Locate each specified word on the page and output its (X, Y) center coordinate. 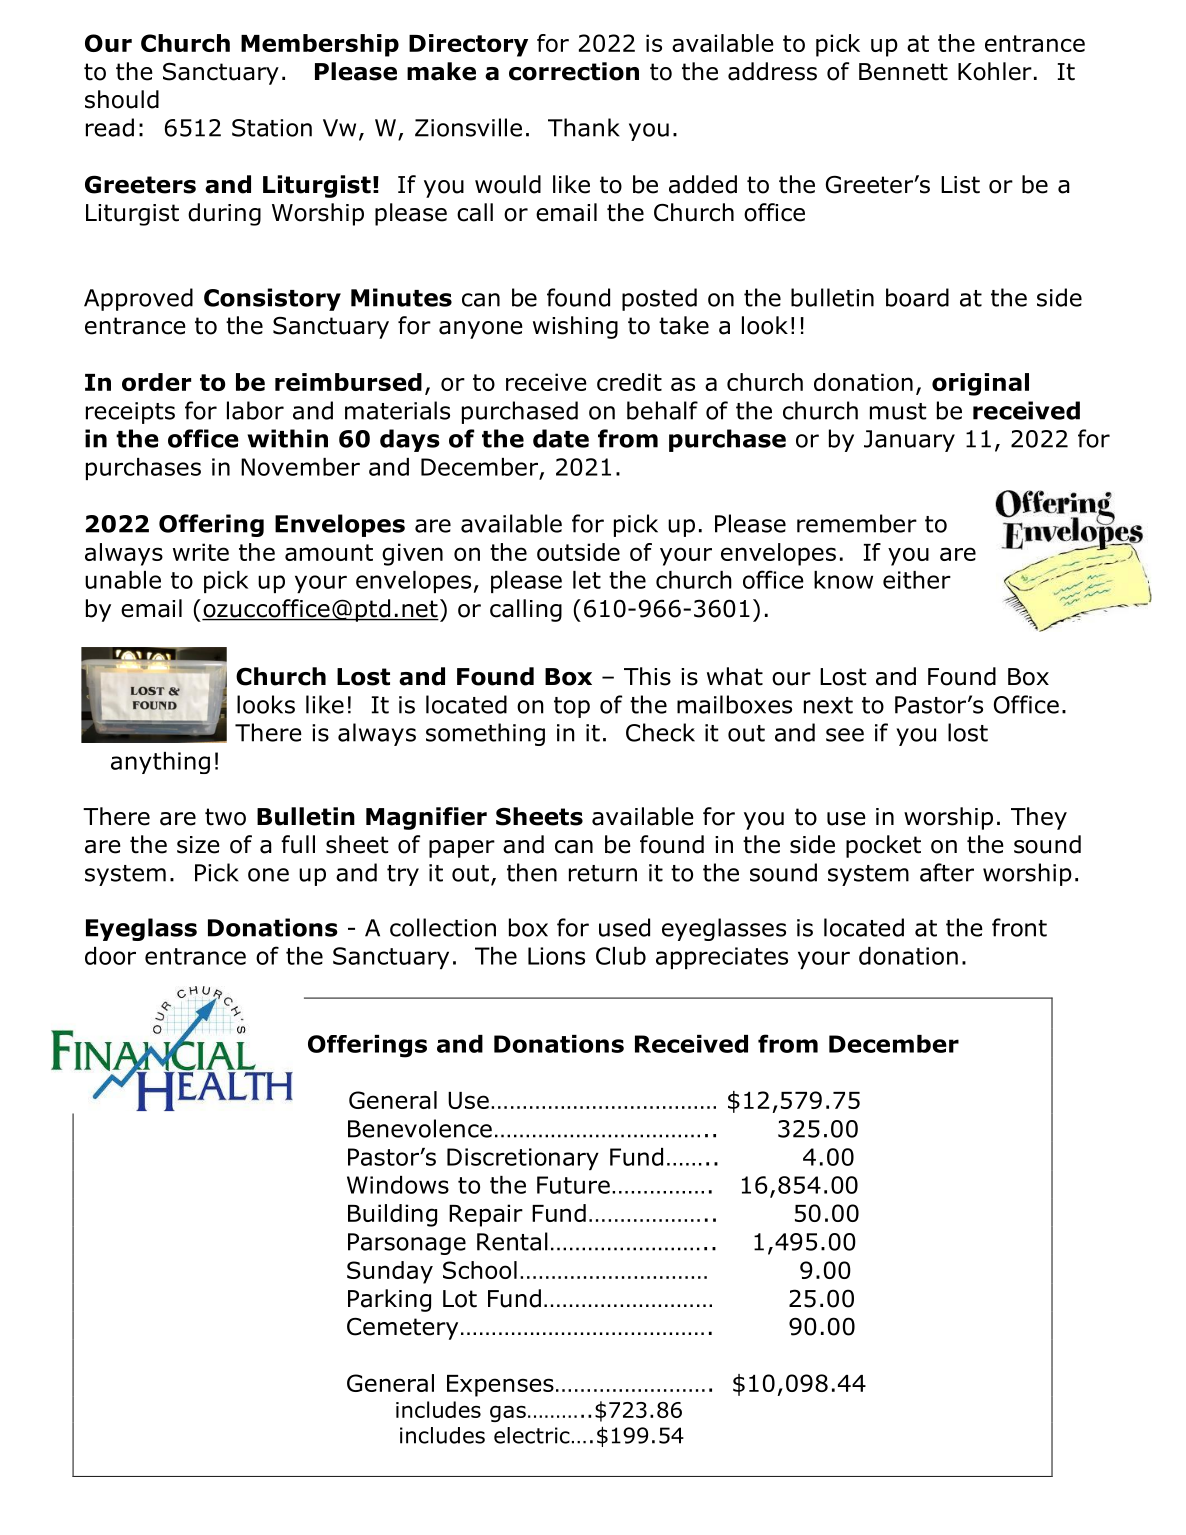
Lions (556, 956)
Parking (389, 1300)
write (201, 552)
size (198, 845)
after (947, 872)
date (561, 438)
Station (272, 128)
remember (857, 523)
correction (574, 71)
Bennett (903, 72)
